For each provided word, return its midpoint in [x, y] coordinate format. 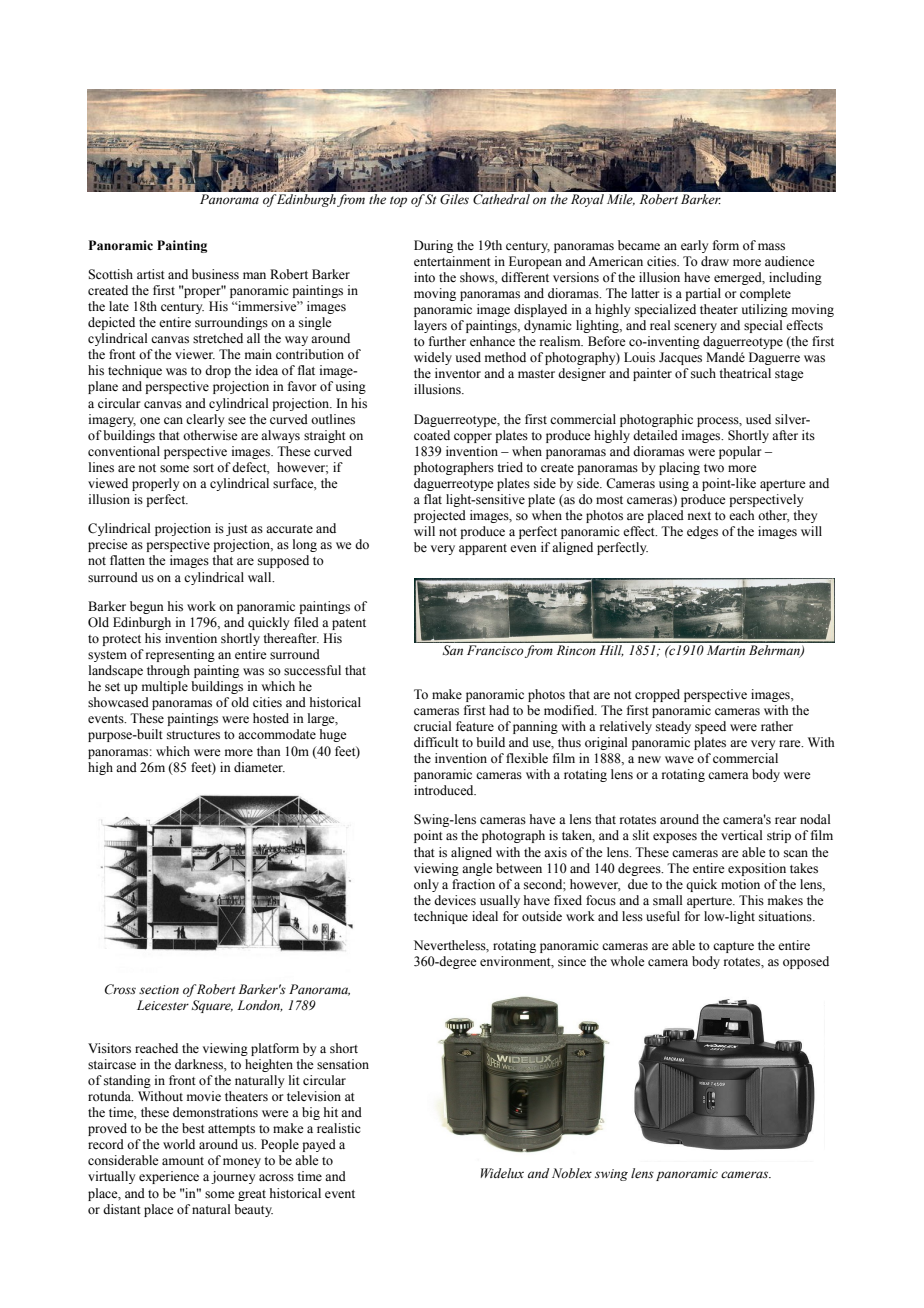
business [215, 274]
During [433, 246]
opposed [806, 962]
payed [319, 1145]
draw [715, 261]
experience [169, 1177]
